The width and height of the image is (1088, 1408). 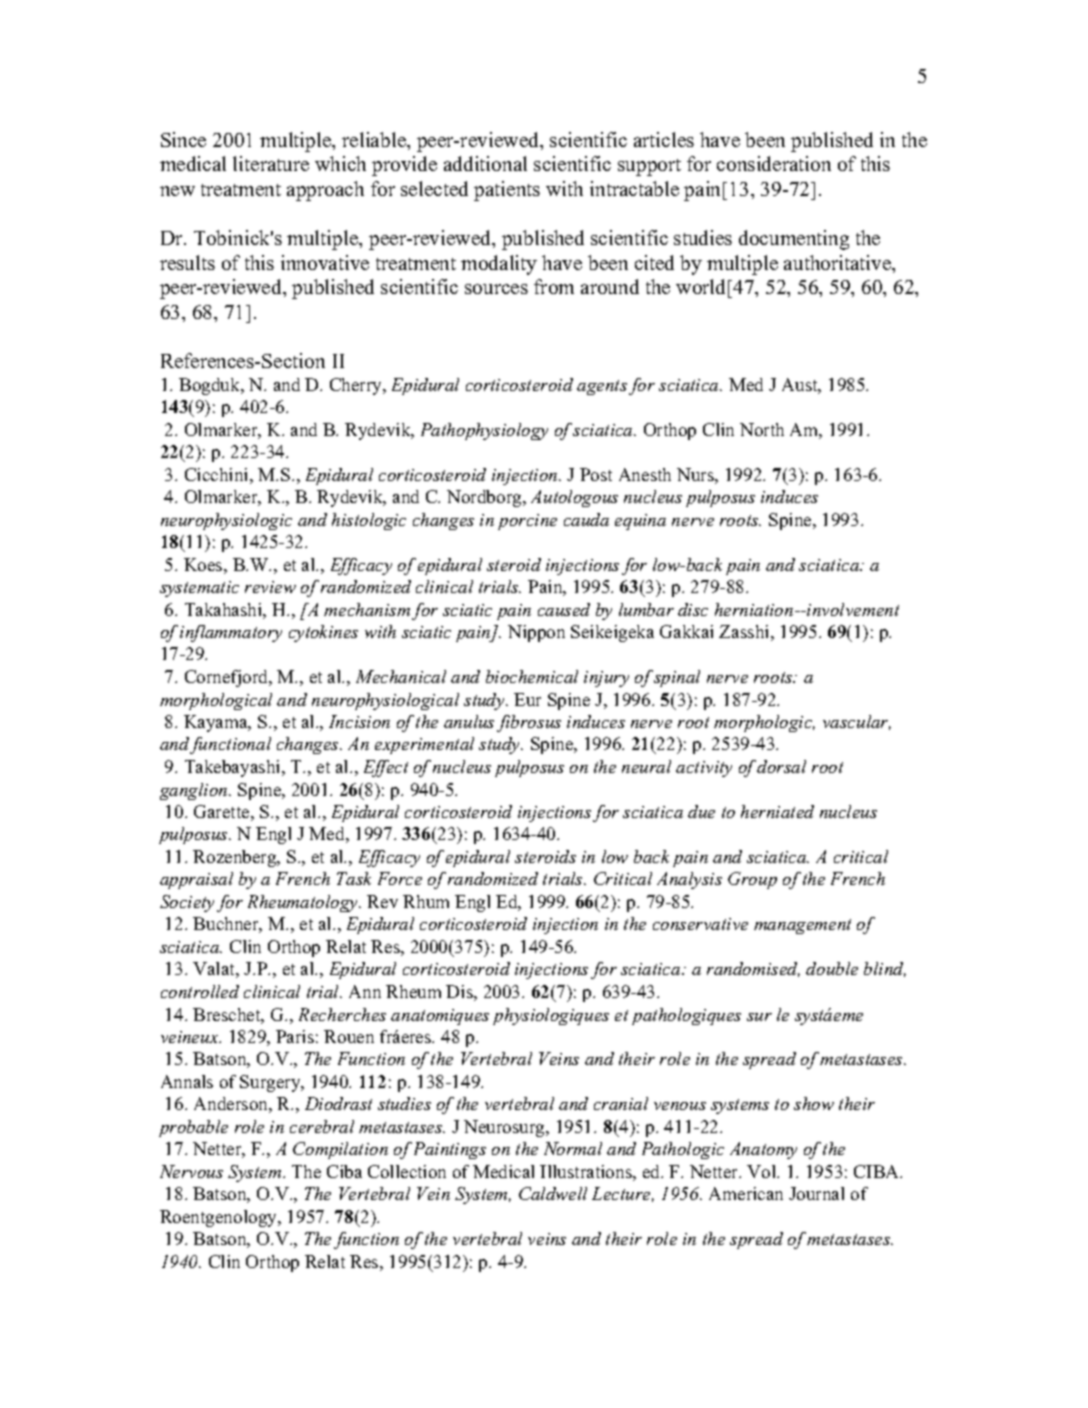 I want to click on Force, so click(x=400, y=878).
